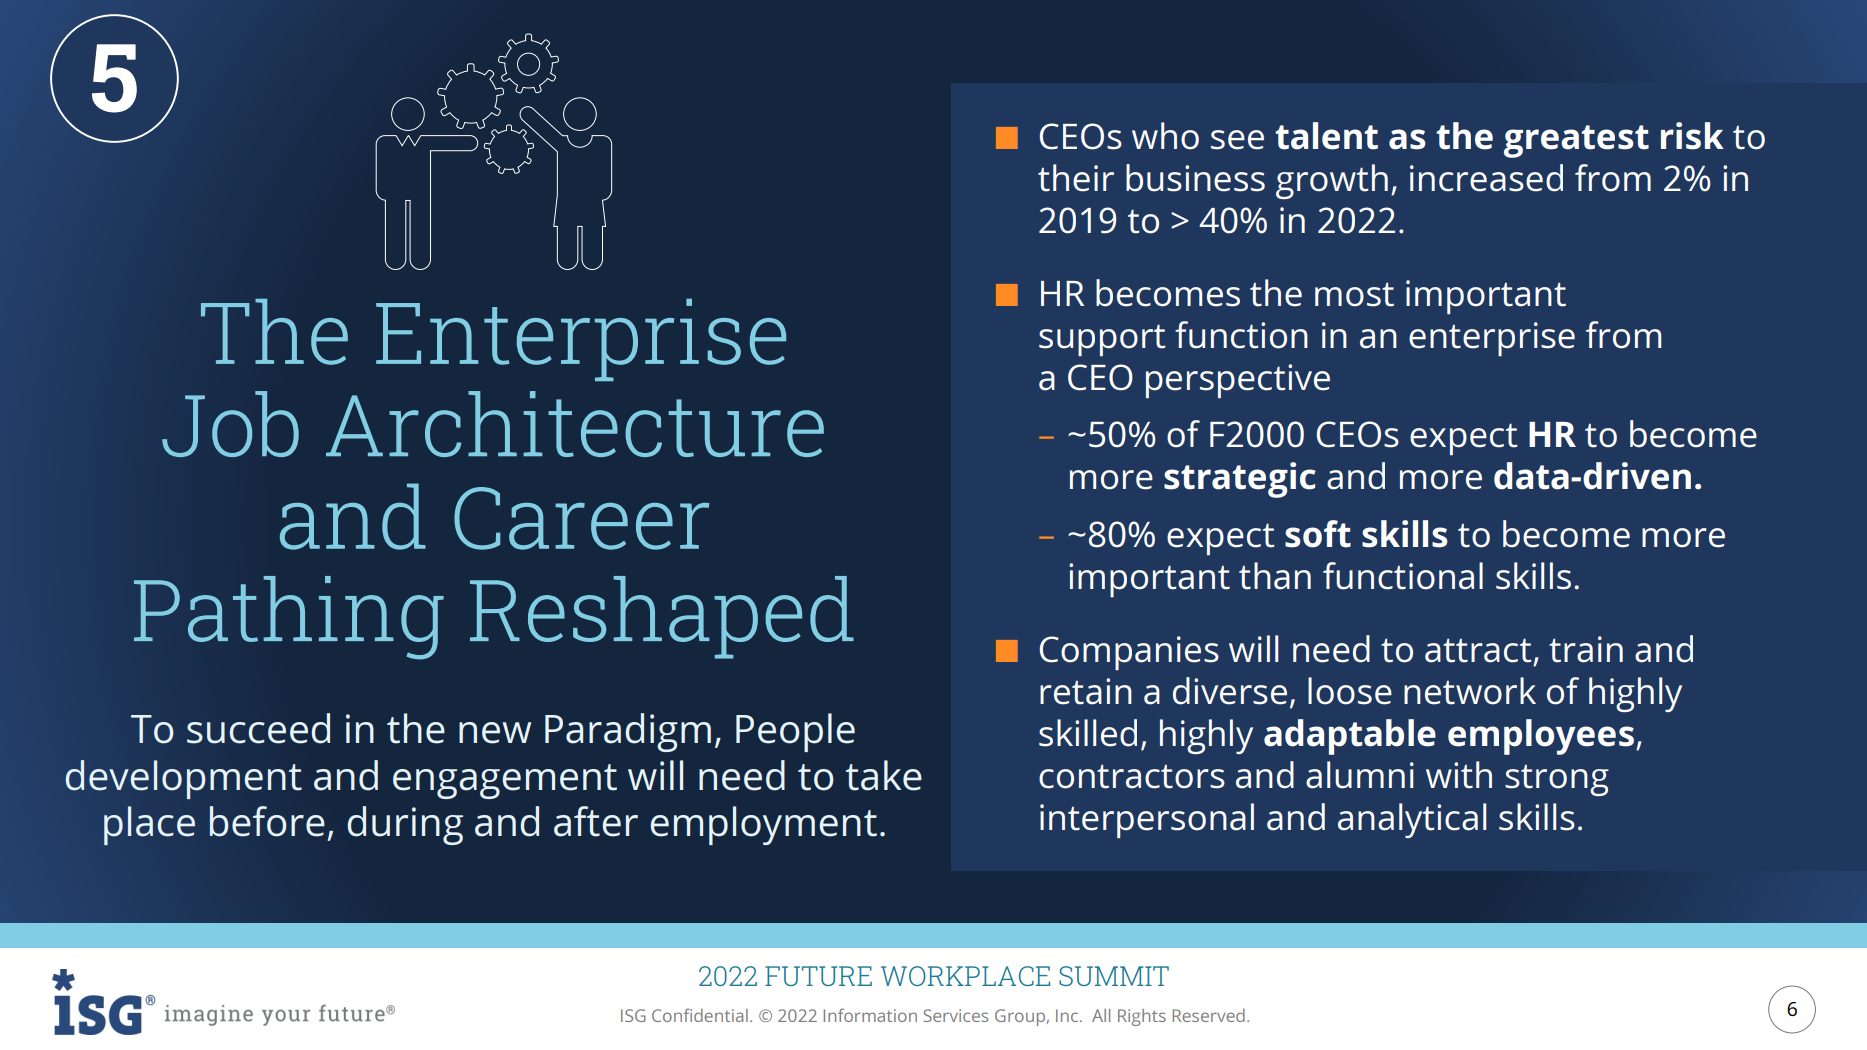  Describe the element at coordinates (633, 1015) in the document. I see `ISG` at that location.
